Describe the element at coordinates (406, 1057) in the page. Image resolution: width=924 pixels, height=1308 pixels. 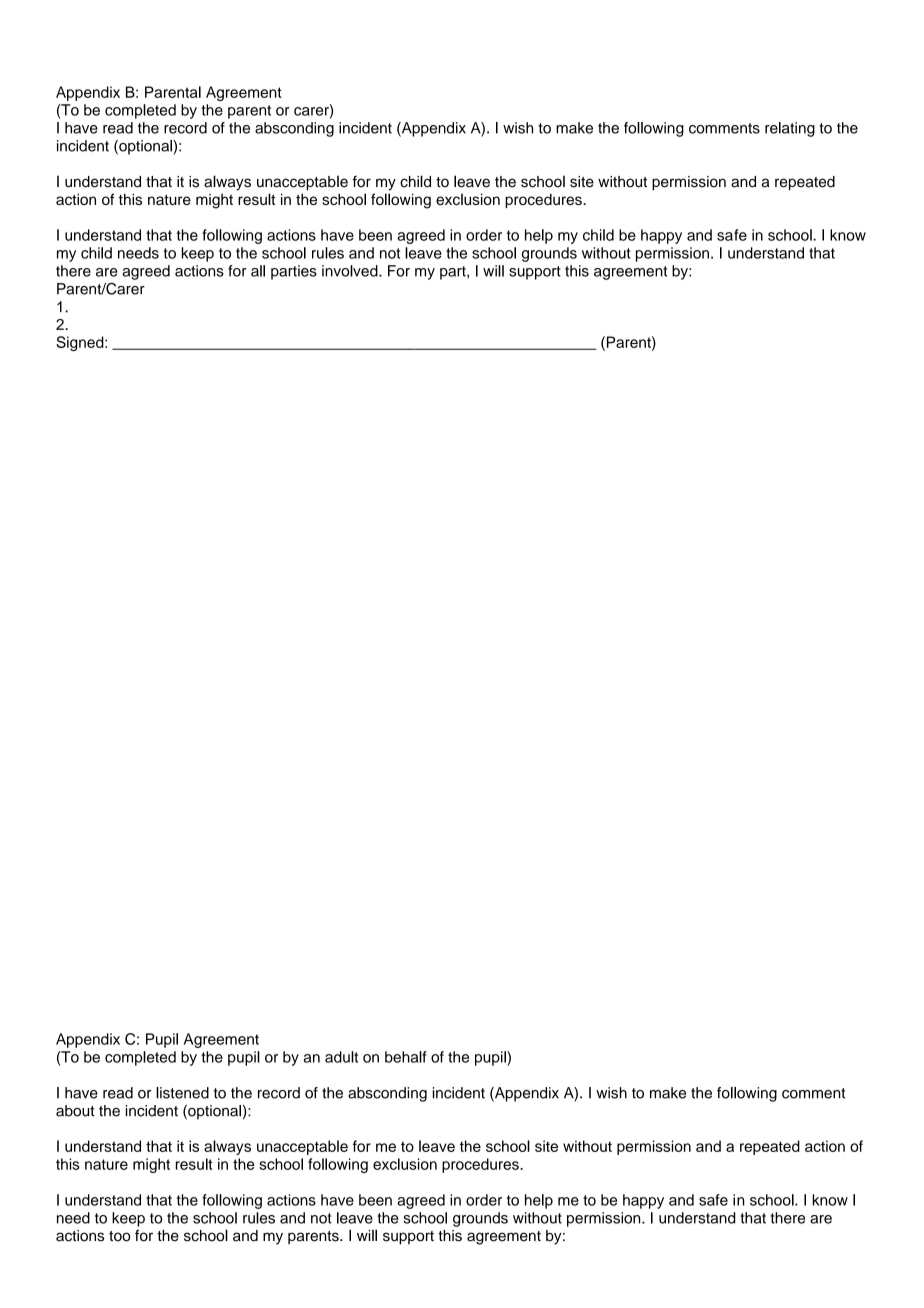
I see `behalf` at that location.
